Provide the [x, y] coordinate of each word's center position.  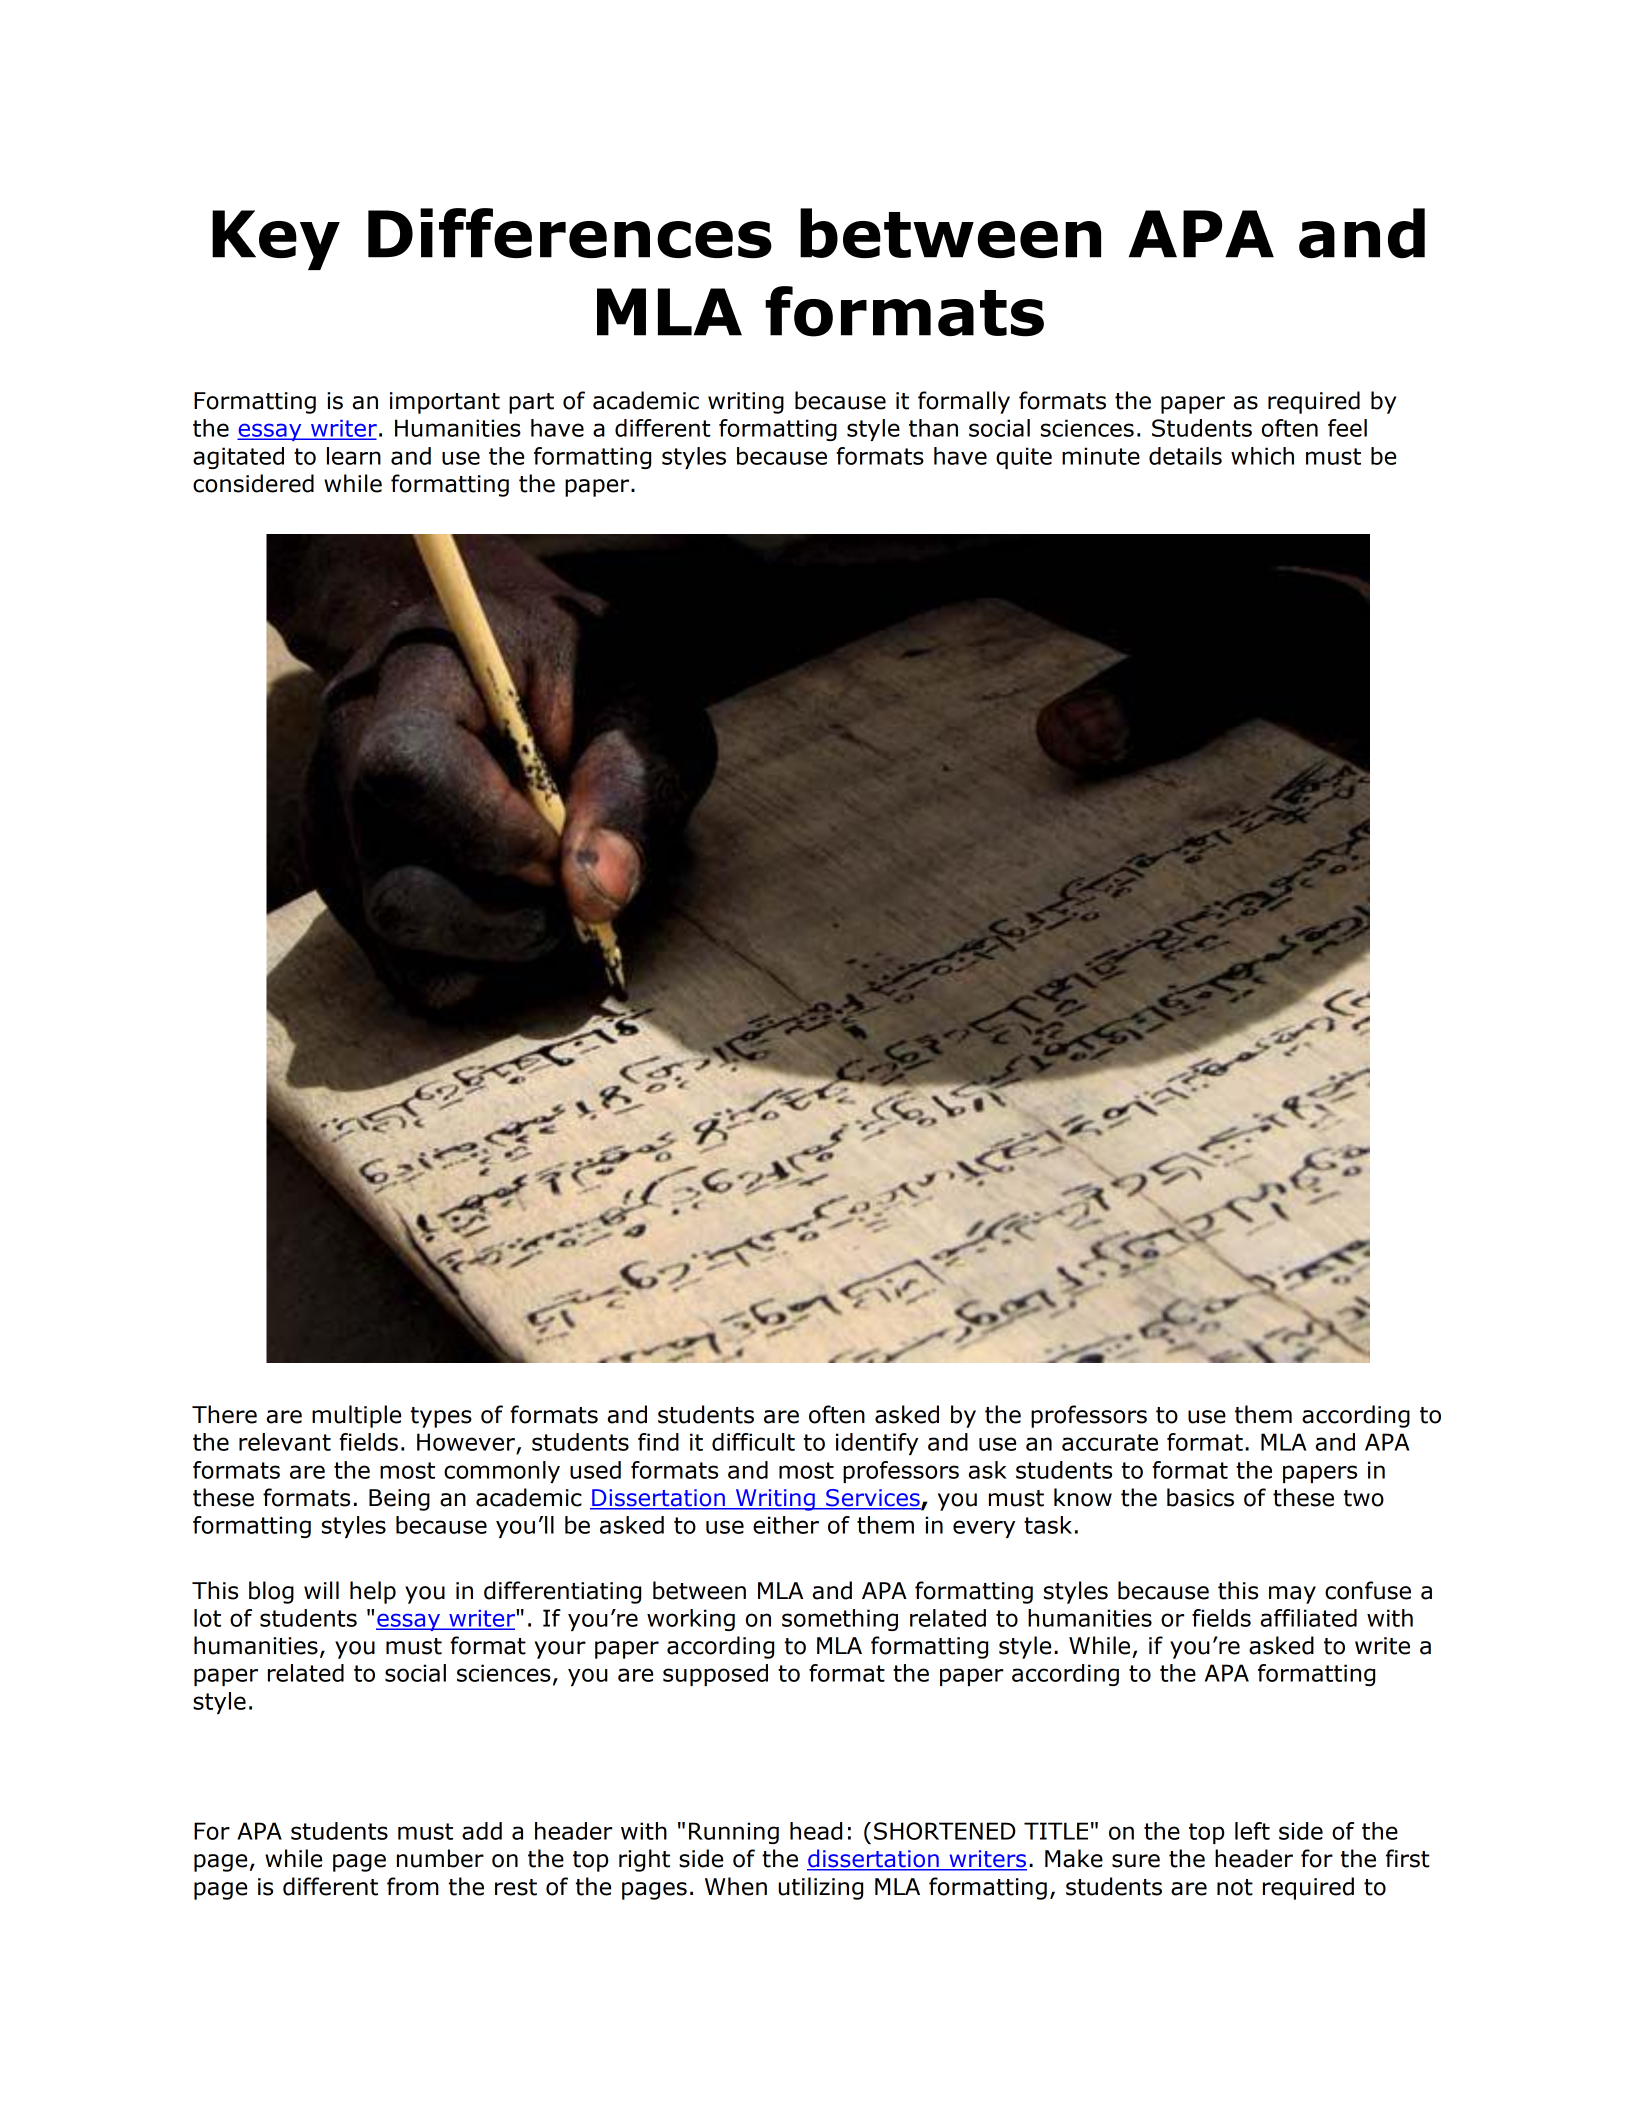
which [1262, 456]
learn [354, 456]
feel [1347, 428]
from [413, 1886]
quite [1024, 458]
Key [276, 240]
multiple [356, 1416]
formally [964, 402]
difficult [753, 1442]
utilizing [820, 1888]
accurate [1110, 1442]
